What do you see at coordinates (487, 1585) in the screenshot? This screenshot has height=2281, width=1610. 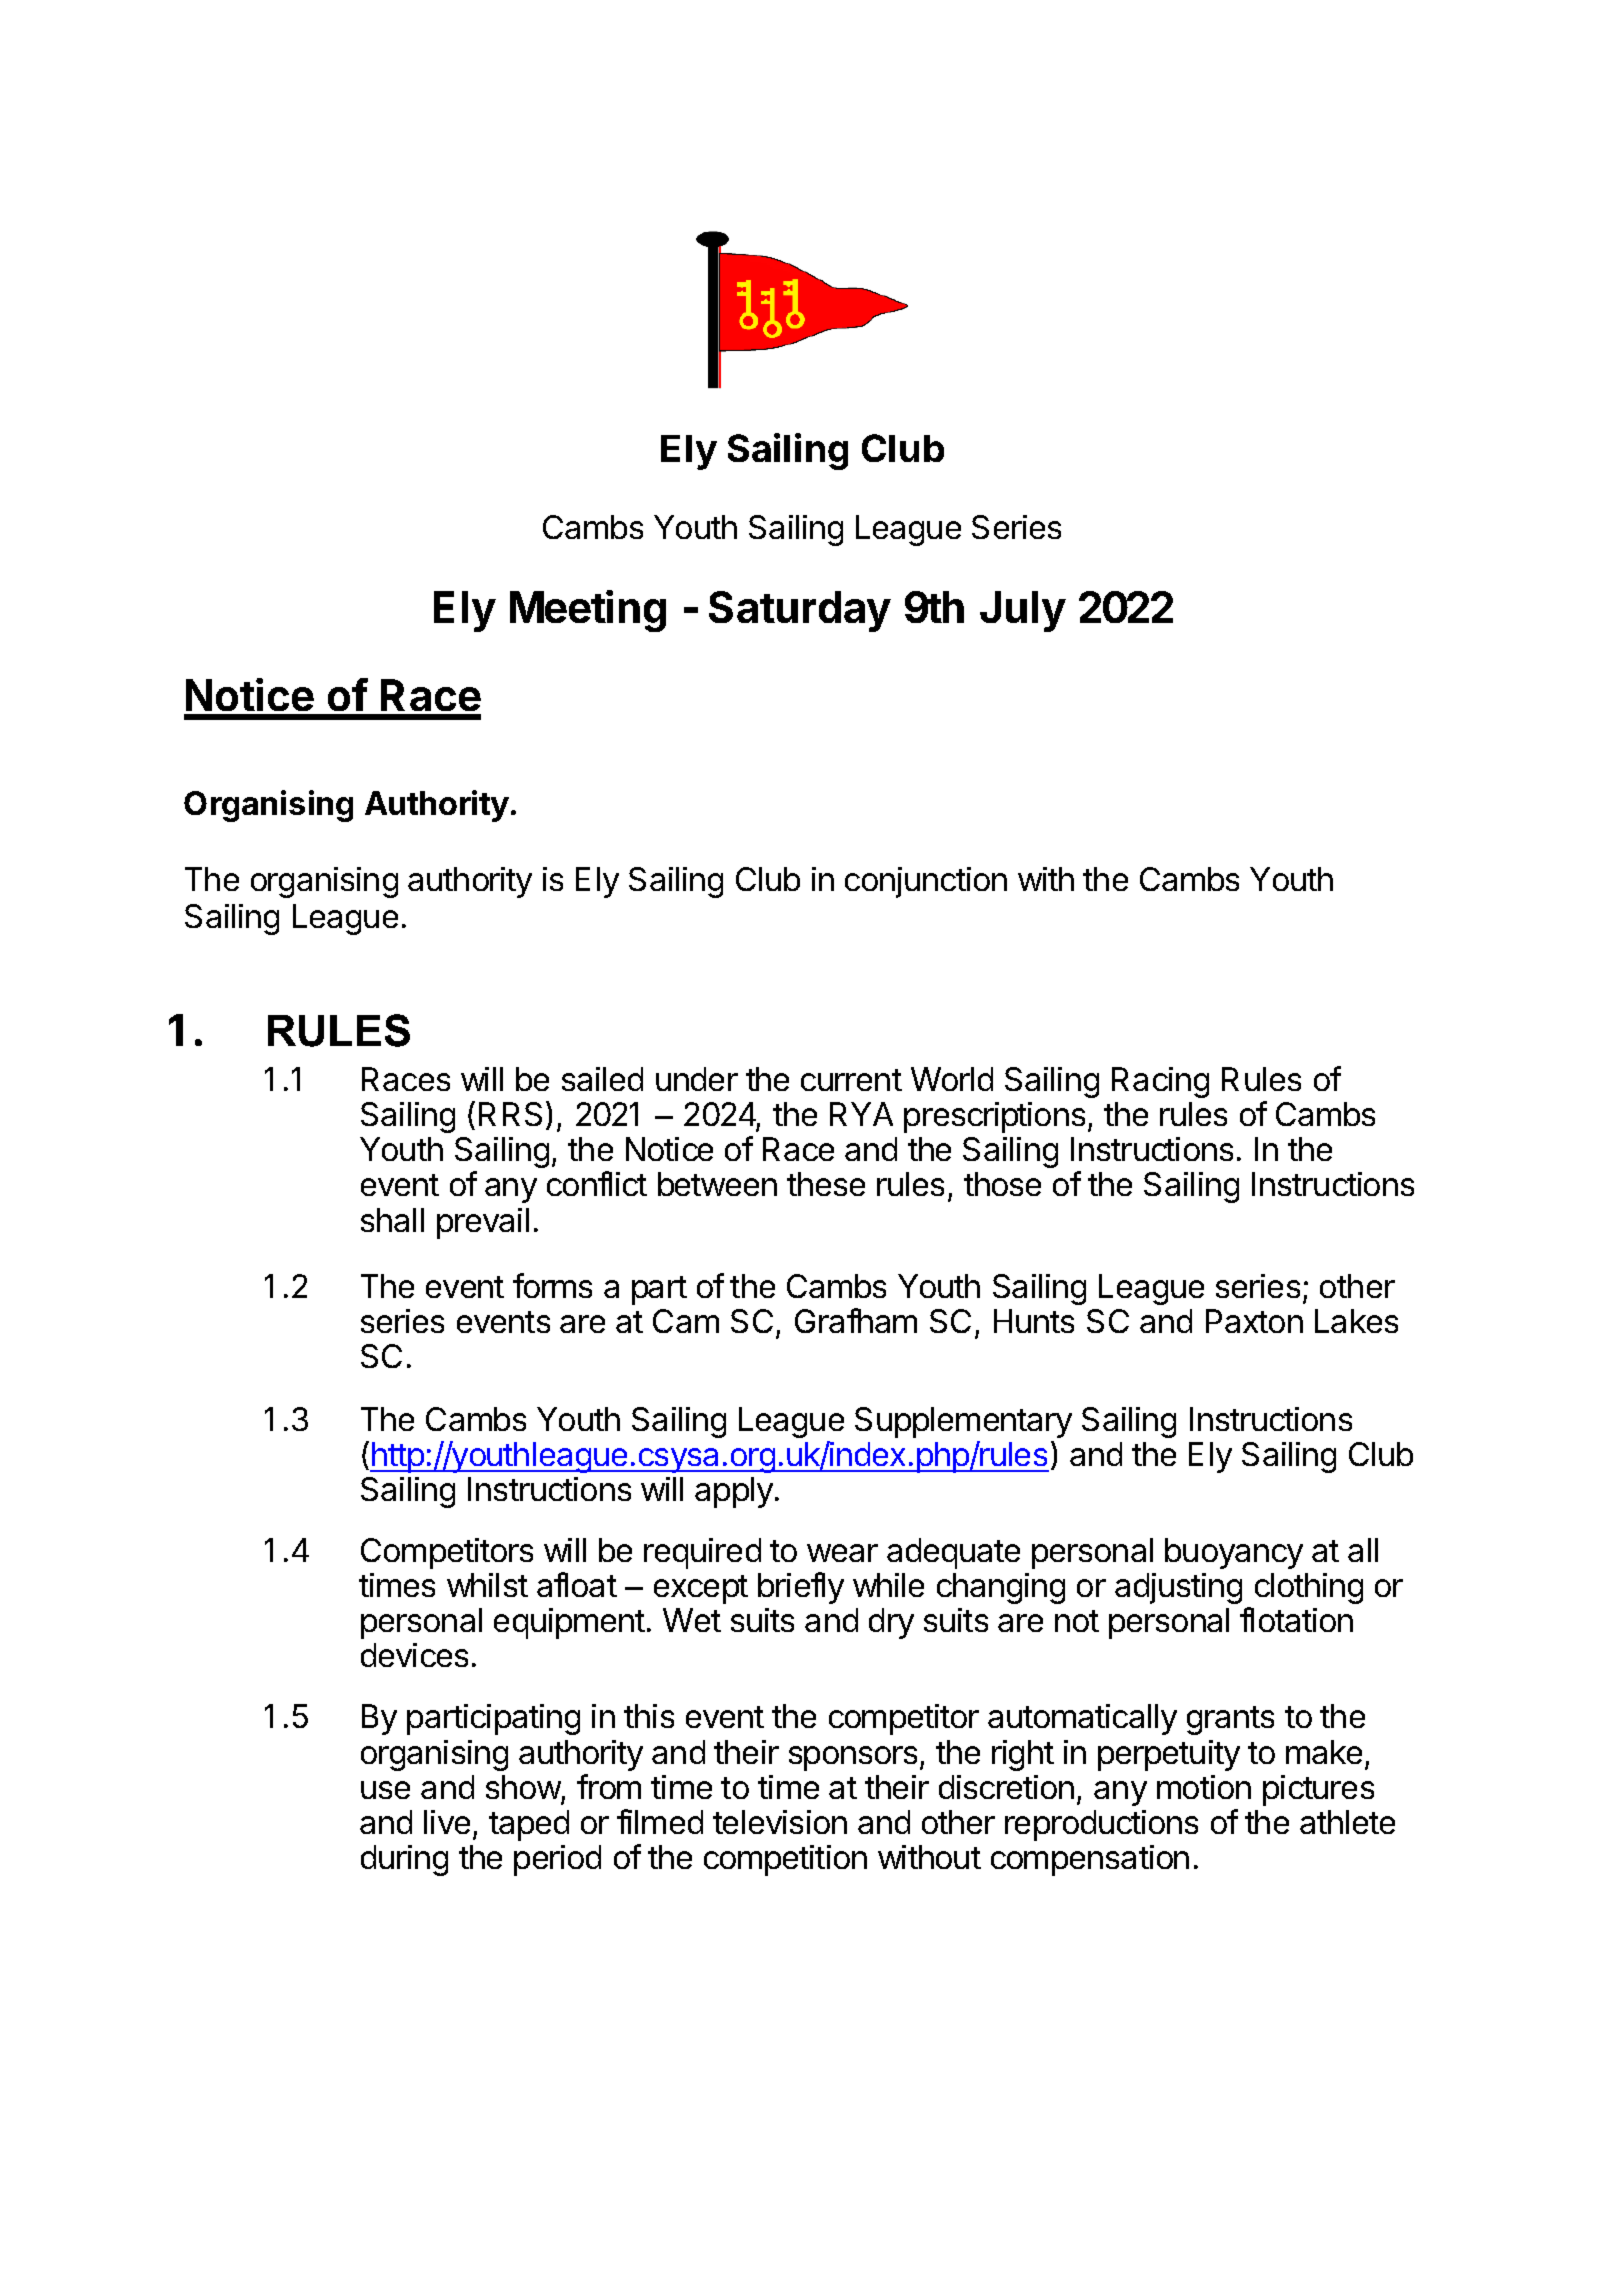 I see `whilst` at bounding box center [487, 1585].
